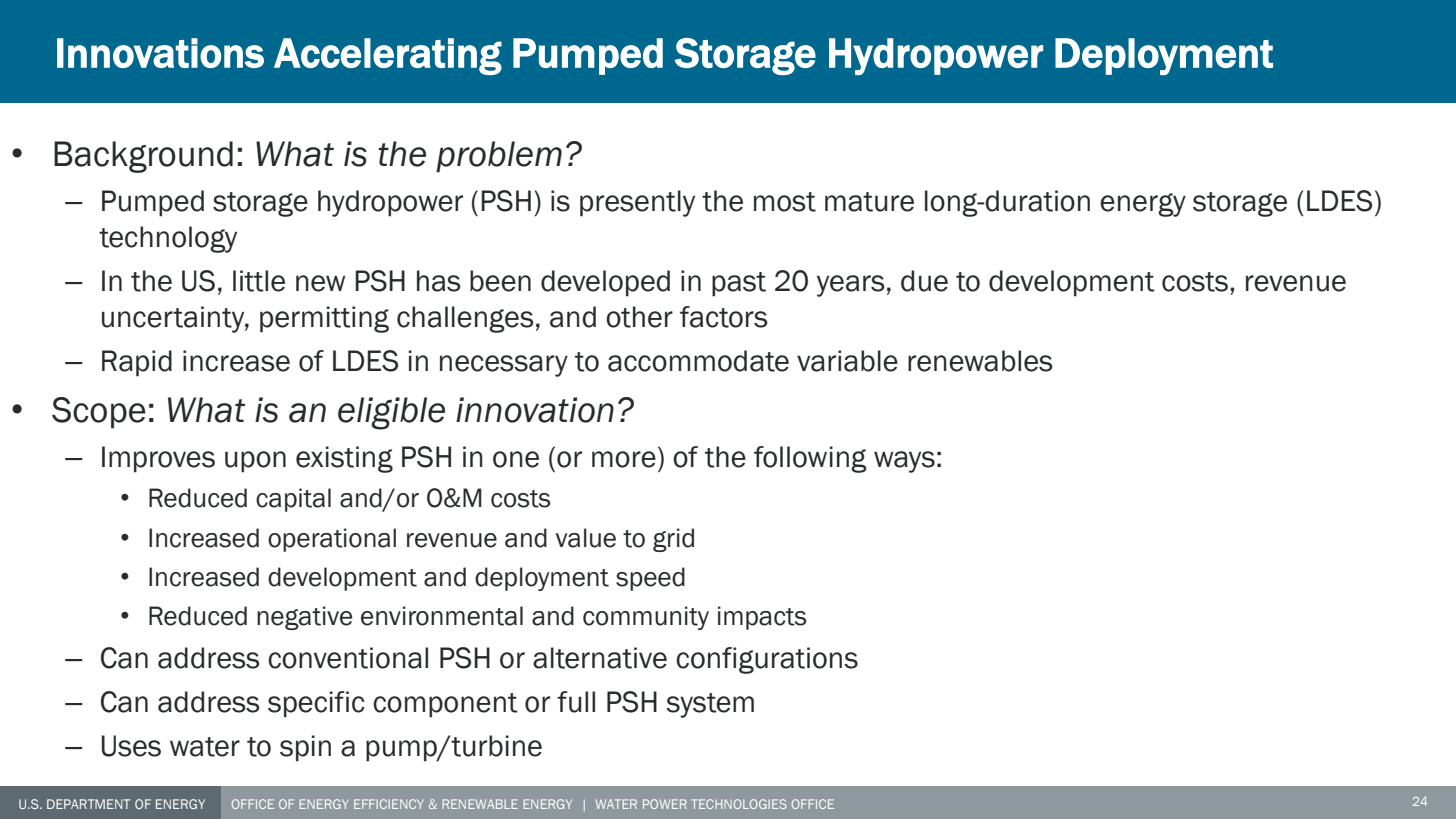 The image size is (1456, 819). Describe the element at coordinates (586, 538) in the screenshot. I see `value` at that location.
